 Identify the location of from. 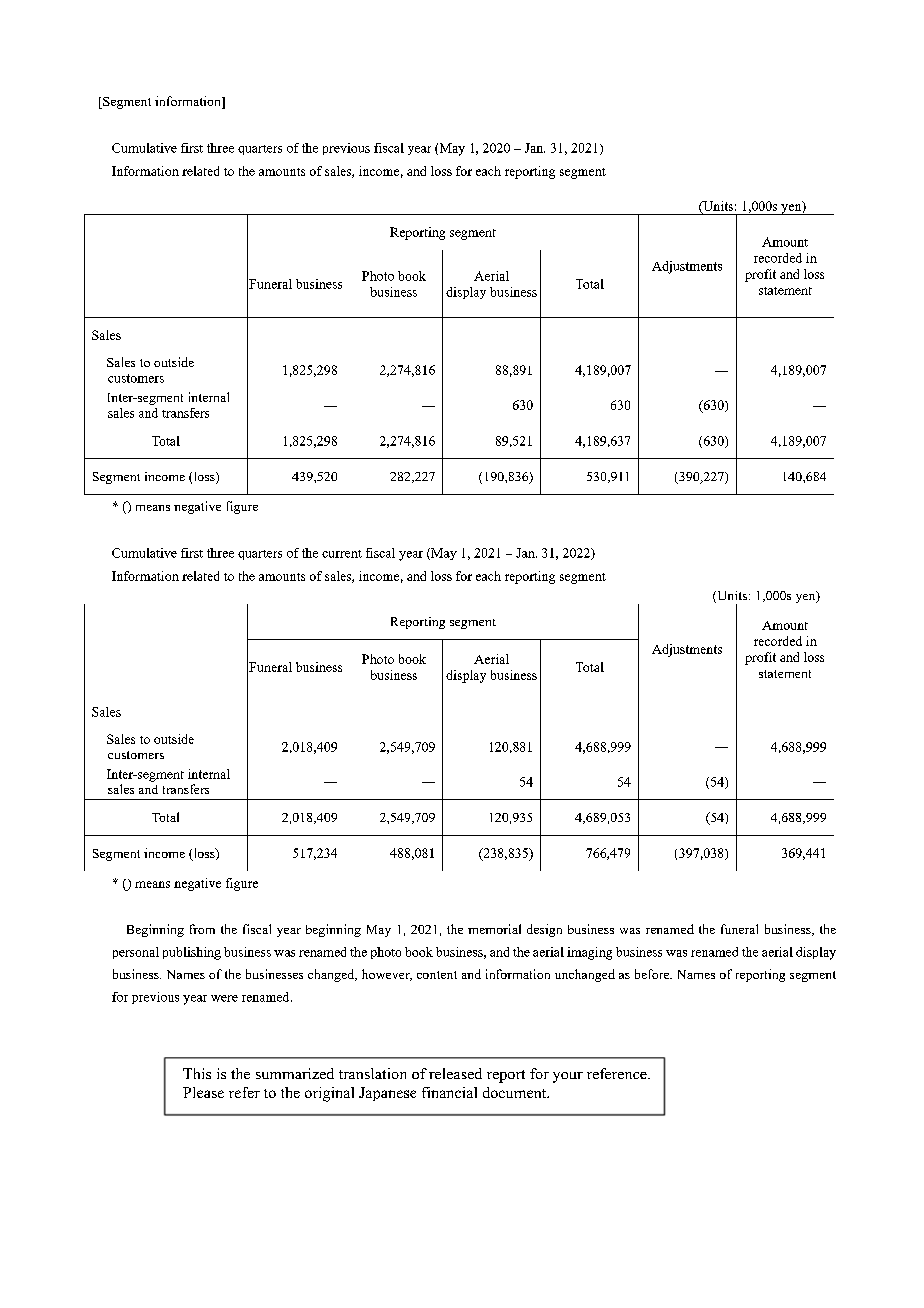
(202, 929).
